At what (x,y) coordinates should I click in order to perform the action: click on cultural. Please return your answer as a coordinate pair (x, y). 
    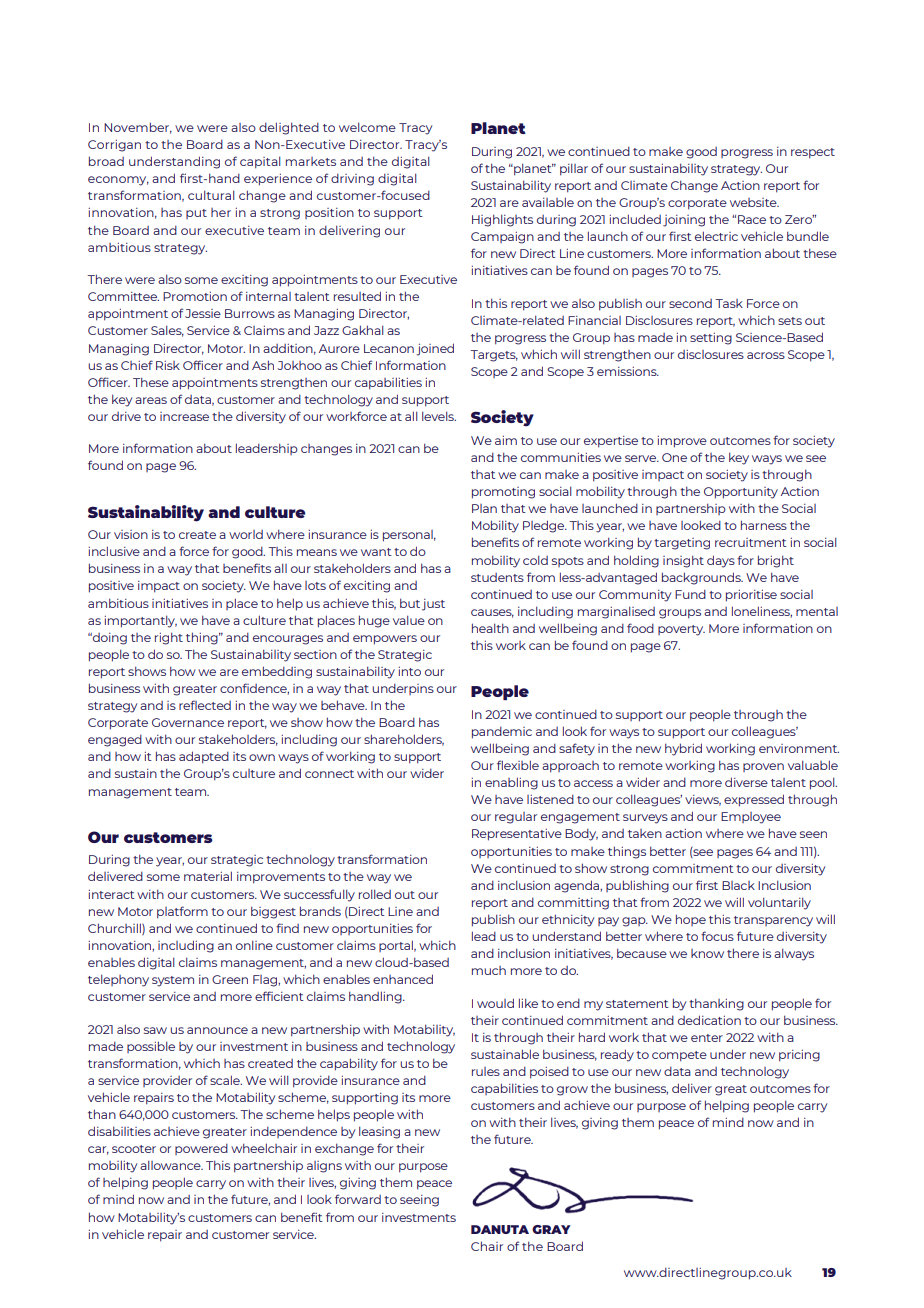
    Looking at the image, I should click on (211, 195).
